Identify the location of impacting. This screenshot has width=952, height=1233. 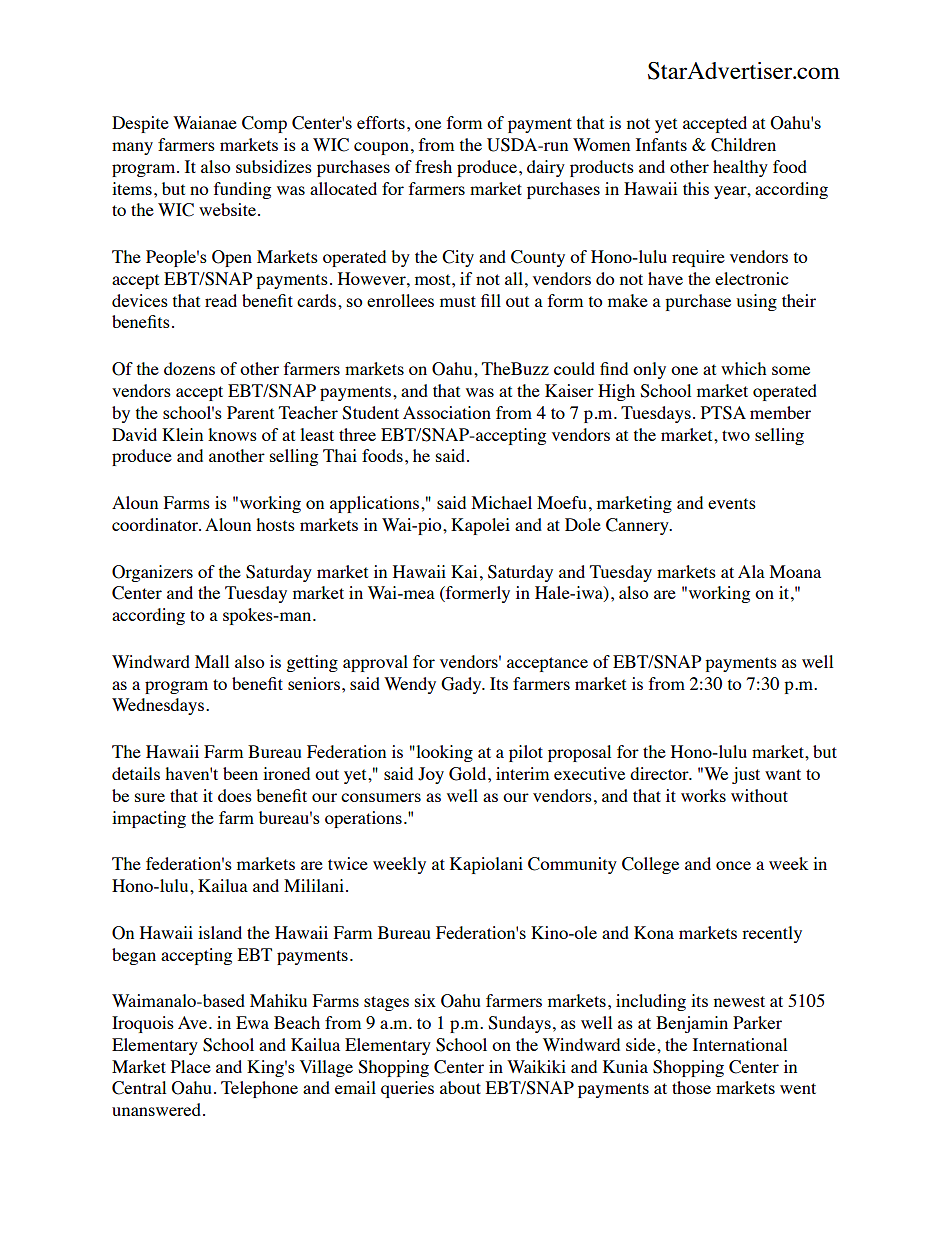
(149, 819).
